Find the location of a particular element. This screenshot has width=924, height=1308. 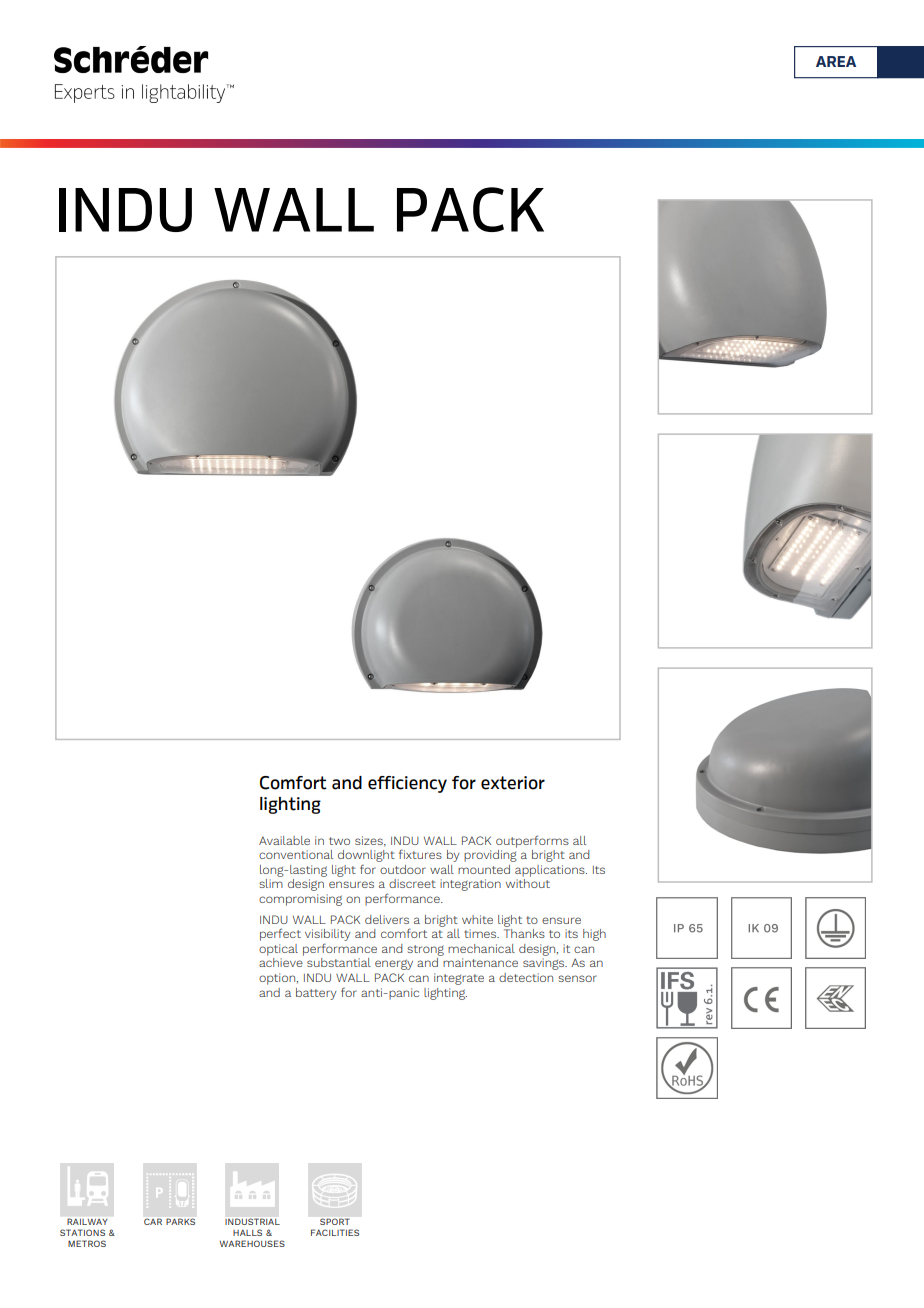

efficiency is located at coordinates (407, 784).
